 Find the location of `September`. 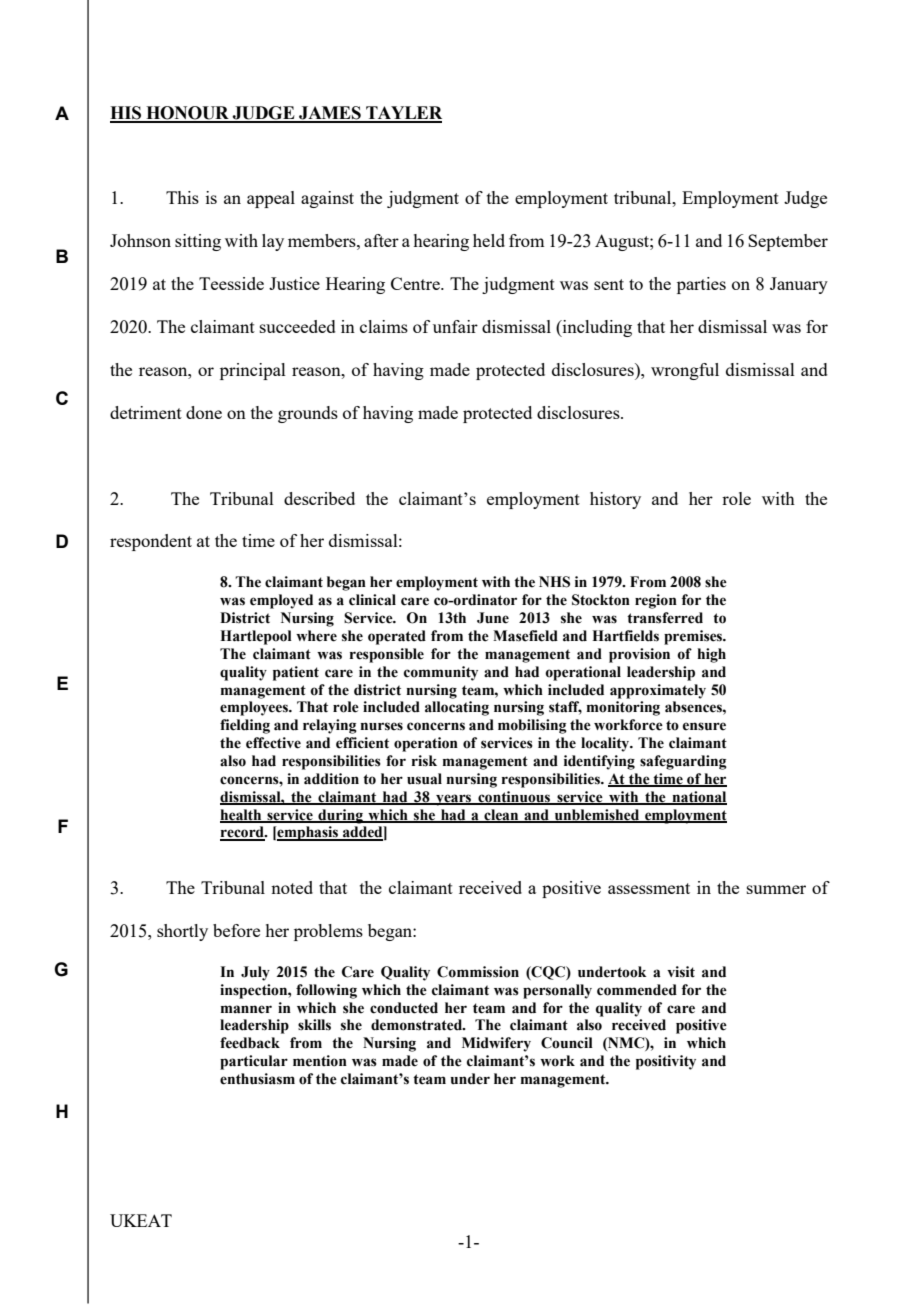

September is located at coordinates (788, 242).
